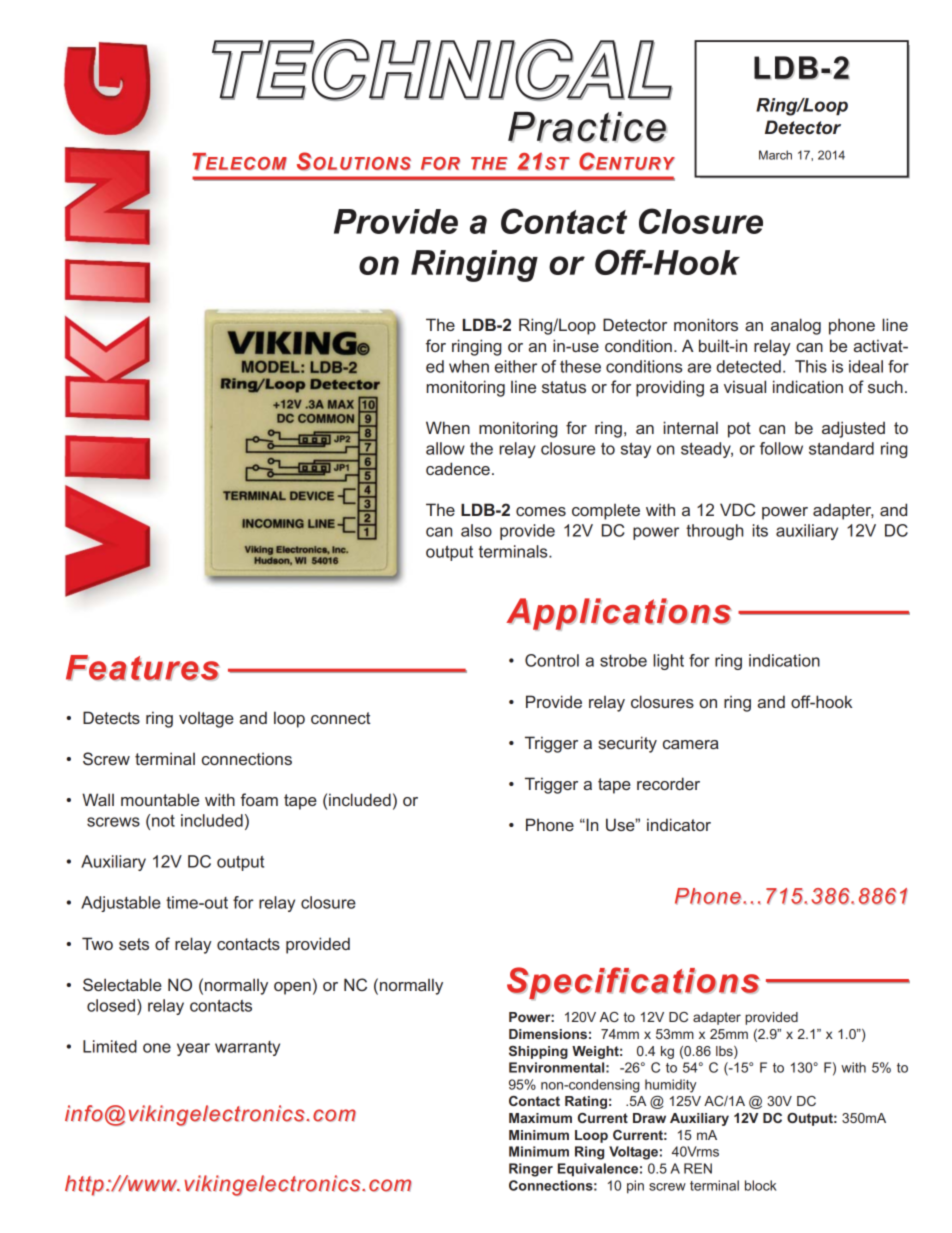  What do you see at coordinates (193, 1049) in the page?
I see `year` at bounding box center [193, 1049].
